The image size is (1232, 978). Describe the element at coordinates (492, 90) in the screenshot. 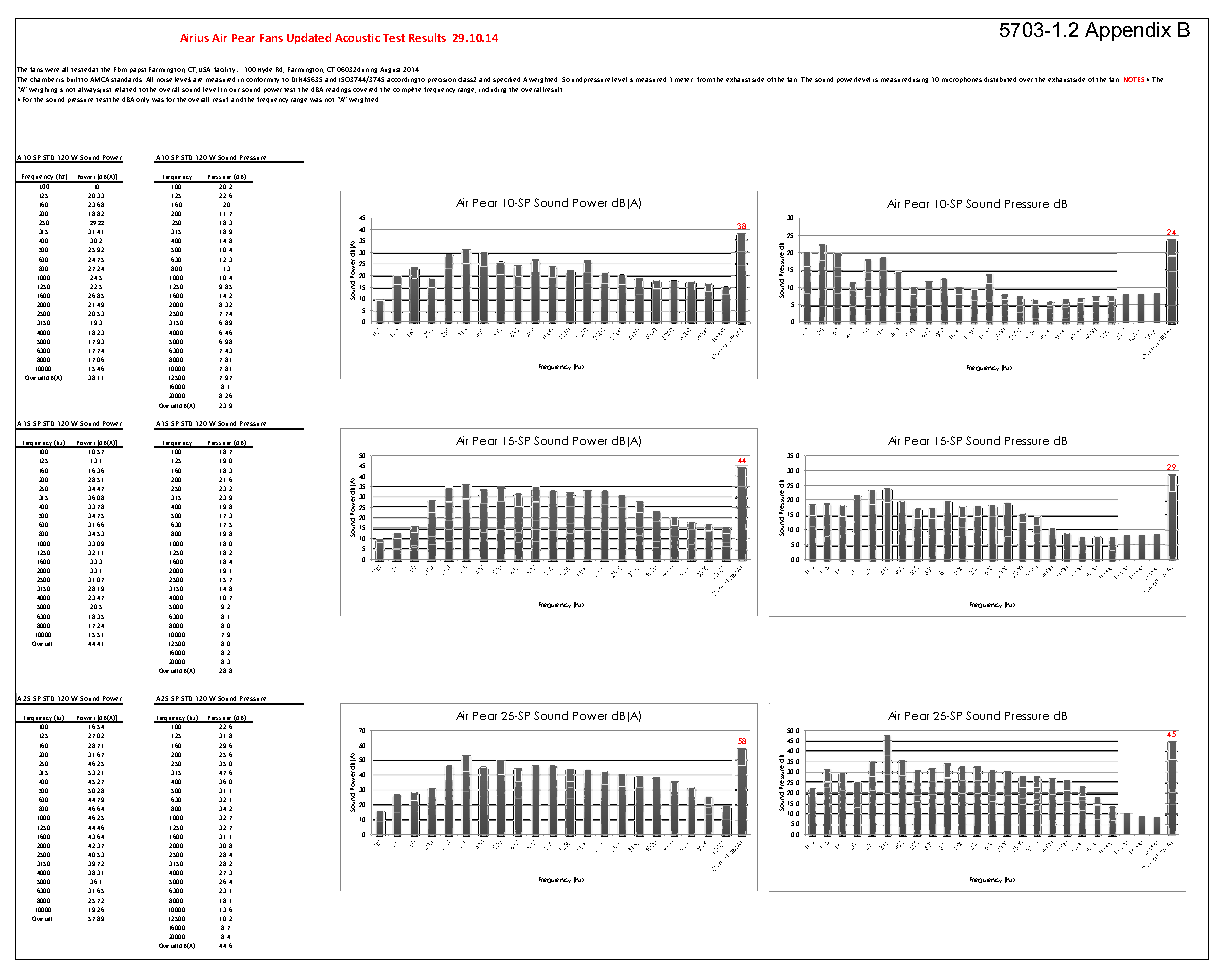

I see `including` at that location.
